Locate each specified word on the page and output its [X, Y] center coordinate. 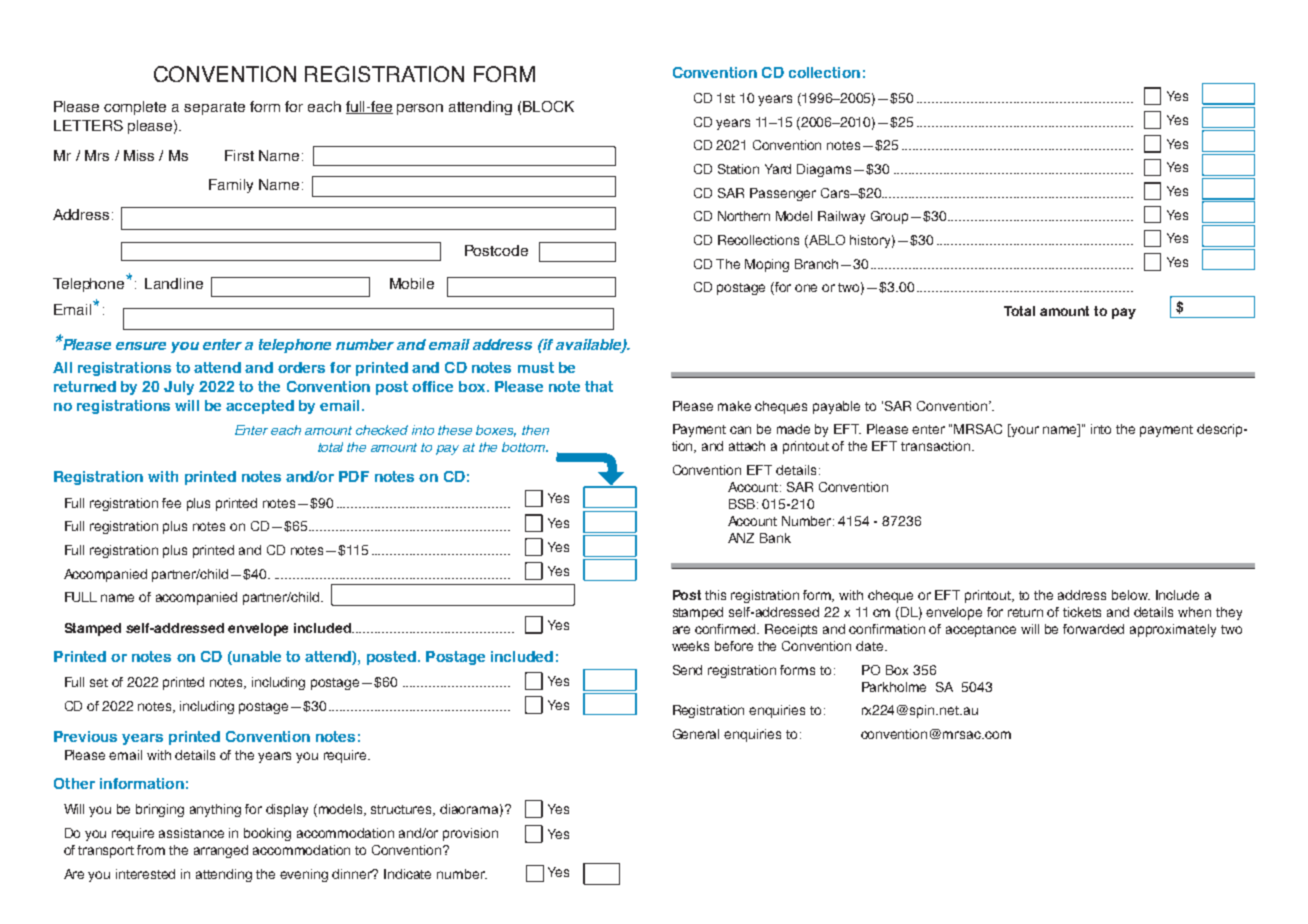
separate [214, 108]
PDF [354, 476]
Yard [778, 169]
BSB [742, 504]
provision [470, 834]
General [696, 734]
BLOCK [548, 106]
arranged [221, 851]
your [1024, 430]
